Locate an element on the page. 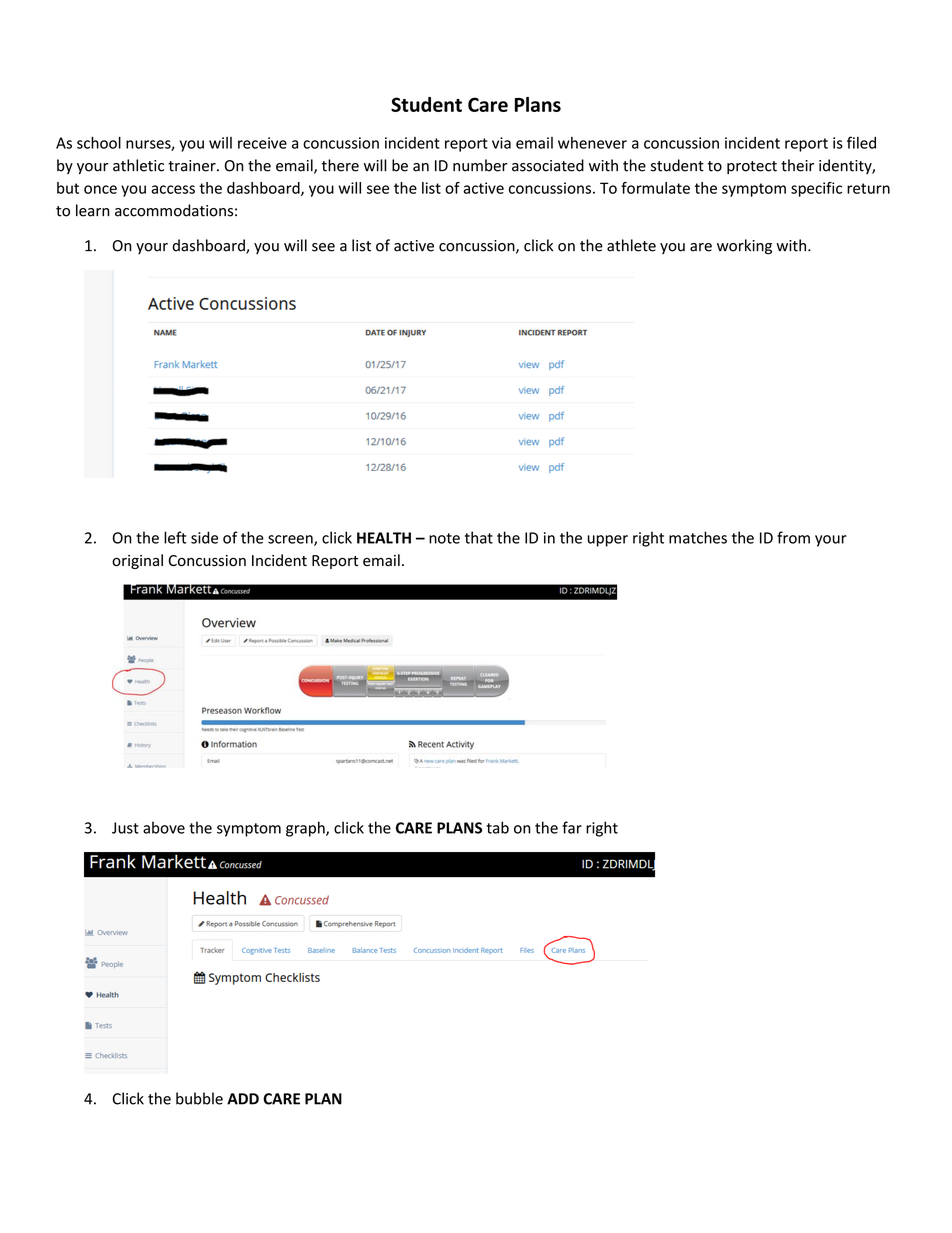 Image resolution: width=952 pixels, height=1233 pixels. from is located at coordinates (793, 537).
